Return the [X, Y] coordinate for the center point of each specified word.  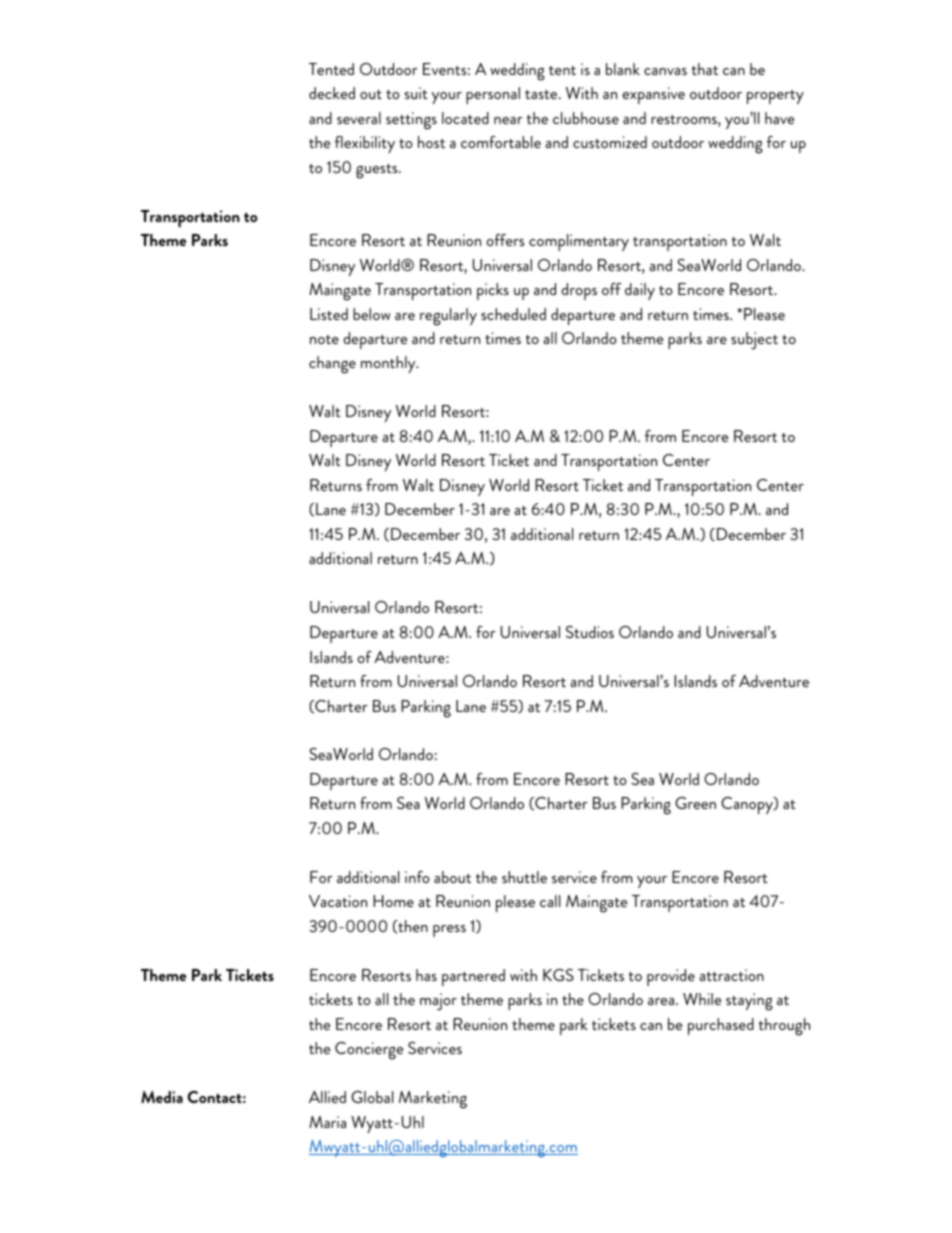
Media [162, 1097]
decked [332, 93]
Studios [590, 632]
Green [695, 803]
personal [493, 95]
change [332, 365]
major [438, 1002]
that [704, 69]
